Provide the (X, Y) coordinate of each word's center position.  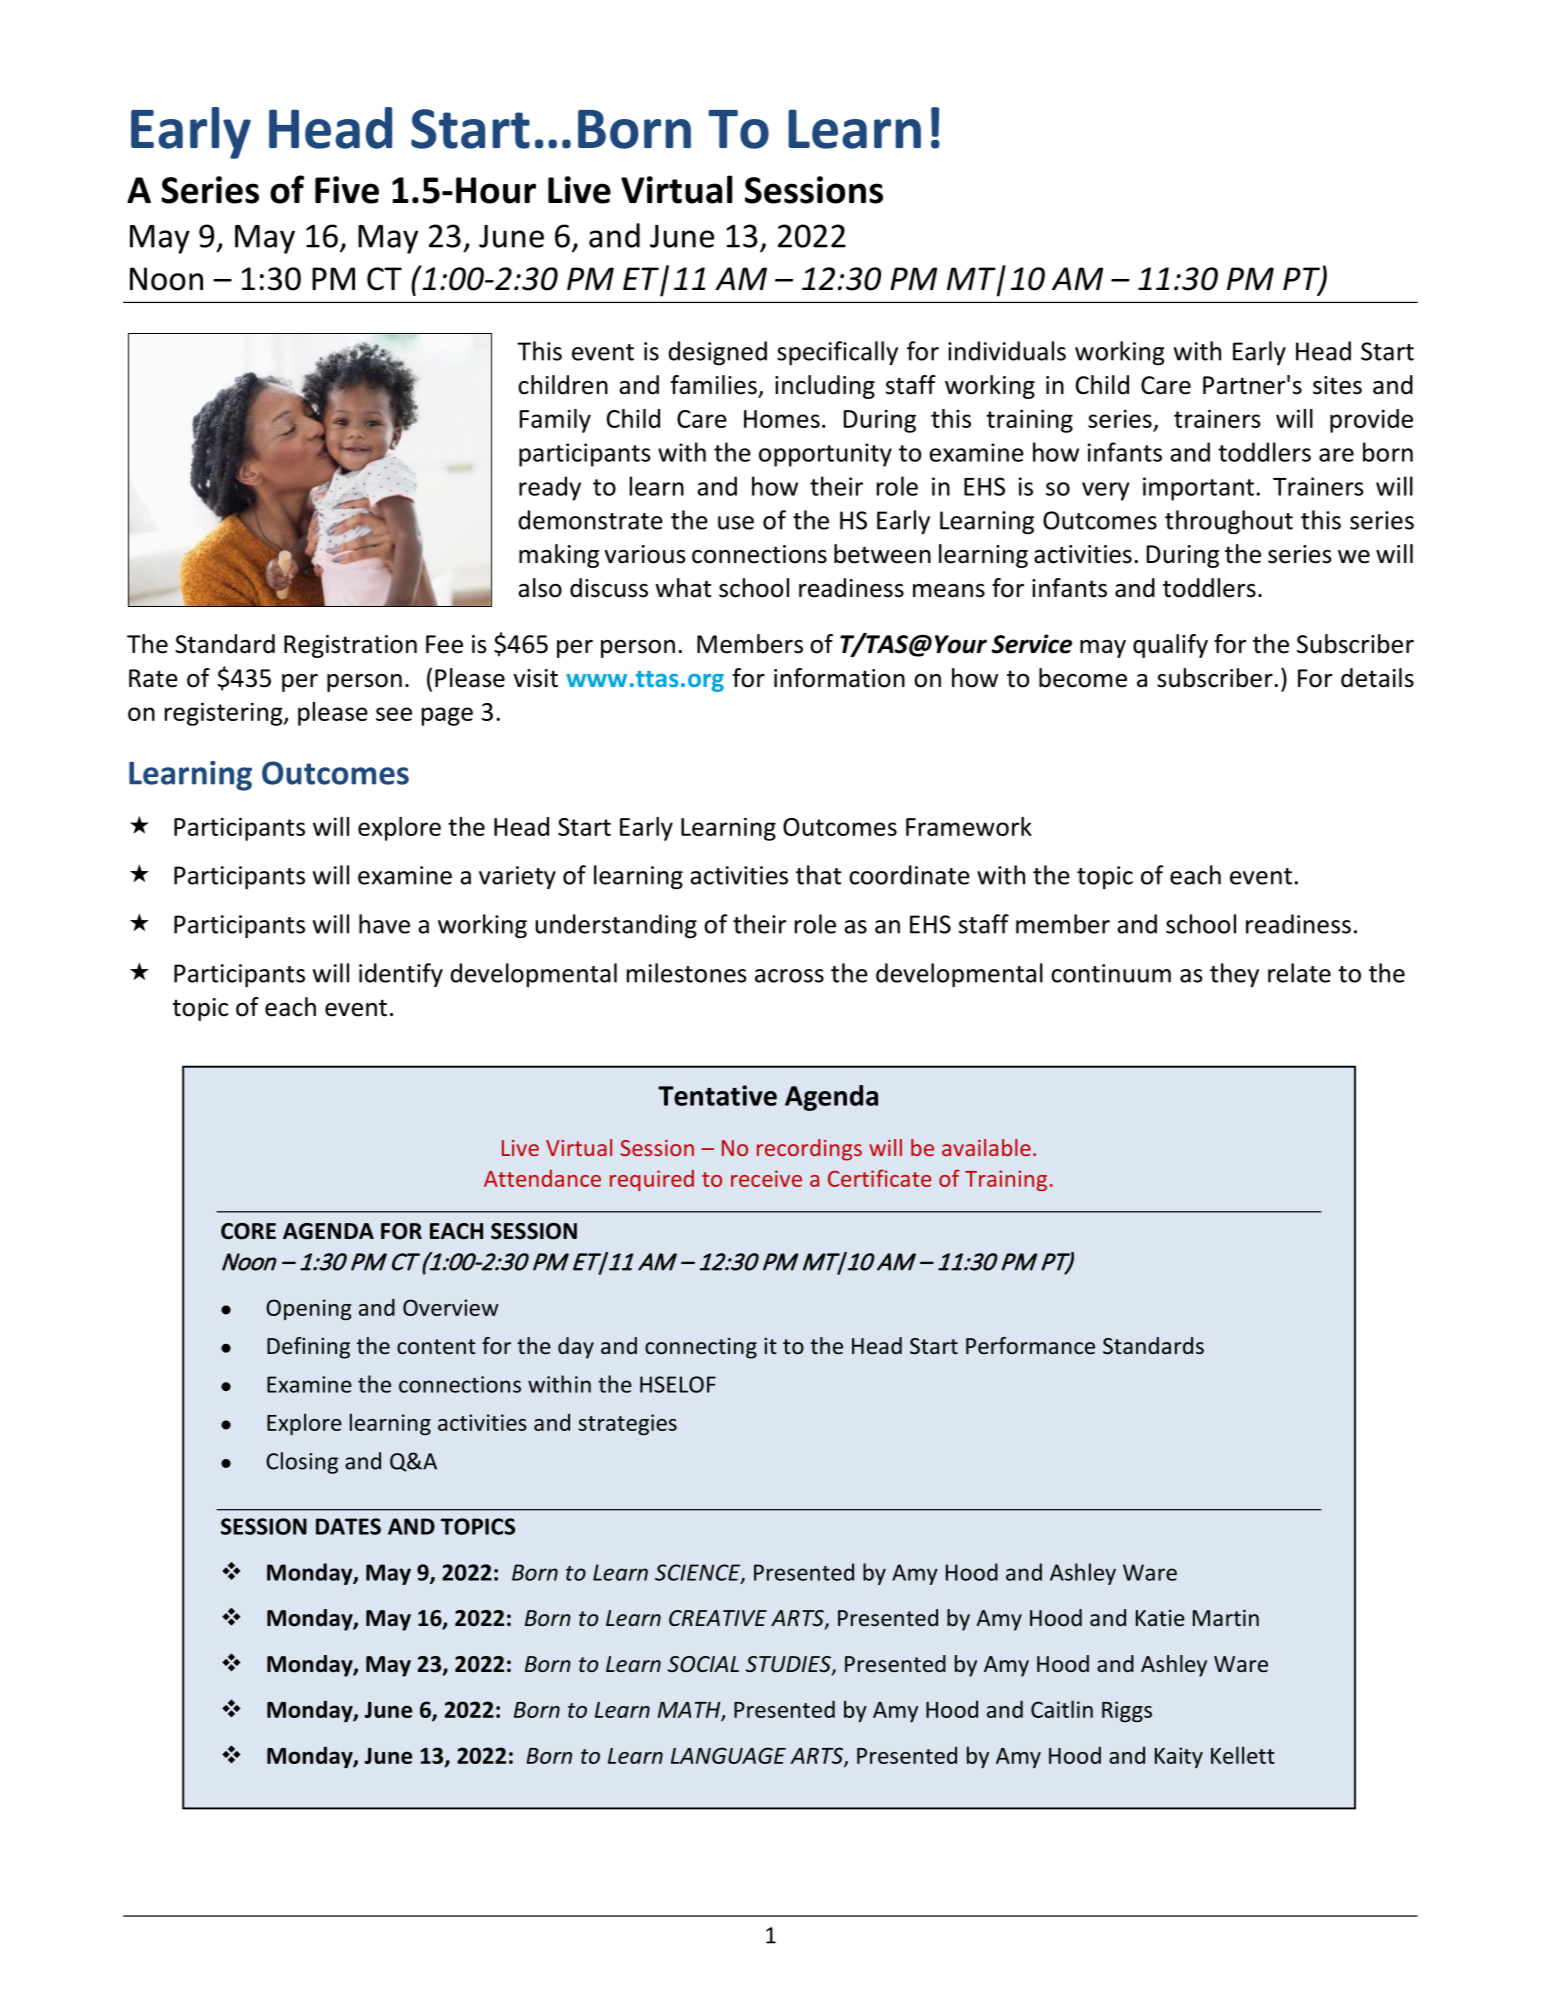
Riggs (1127, 1711)
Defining (308, 1348)
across (789, 976)
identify (401, 975)
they (1234, 975)
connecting (701, 1348)
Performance (1030, 1346)
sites (1337, 385)
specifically (837, 353)
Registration (350, 646)
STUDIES (789, 1665)
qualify (1170, 646)
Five (347, 190)
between (882, 554)
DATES (348, 1526)
